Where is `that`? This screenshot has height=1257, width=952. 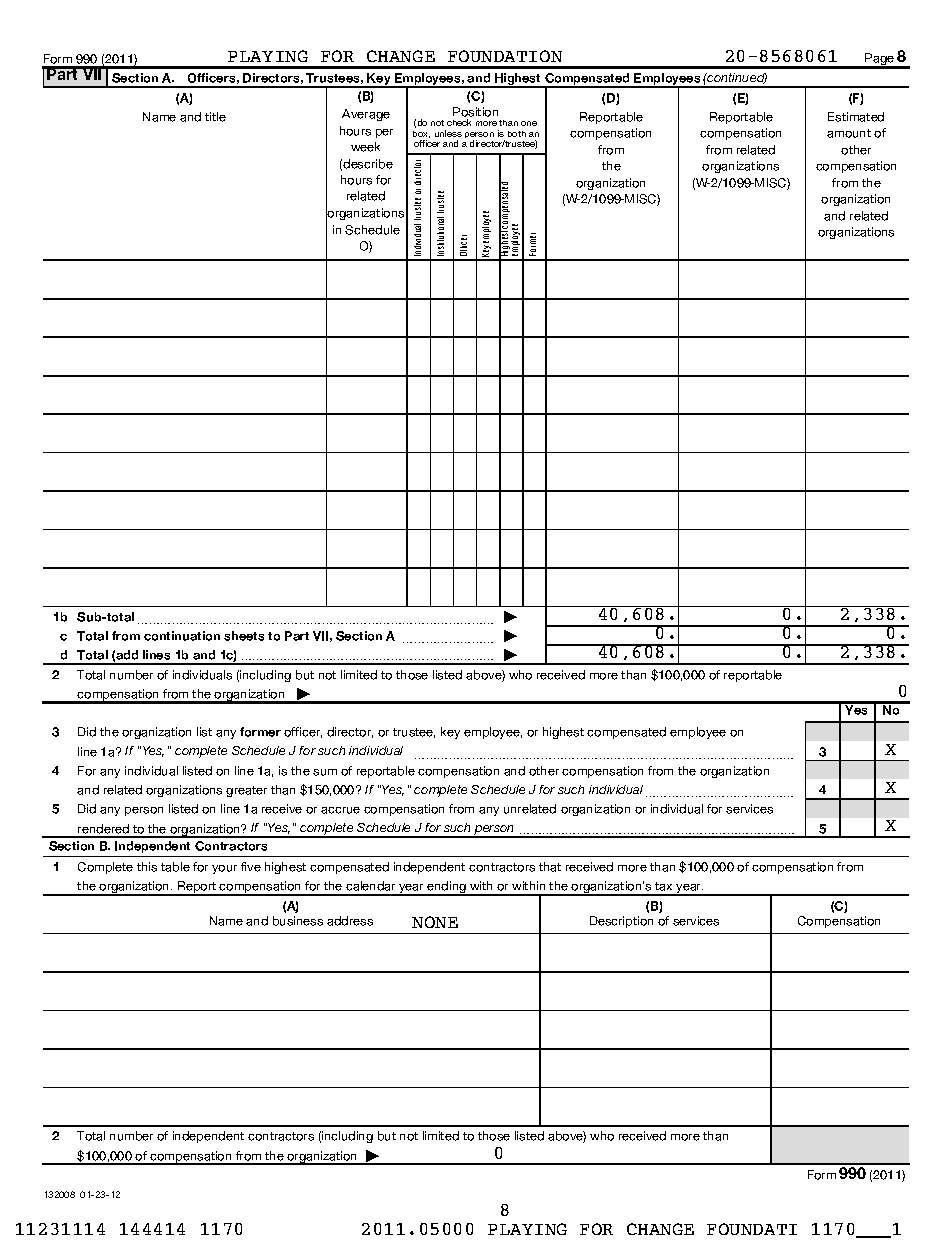 that is located at coordinates (550, 867).
